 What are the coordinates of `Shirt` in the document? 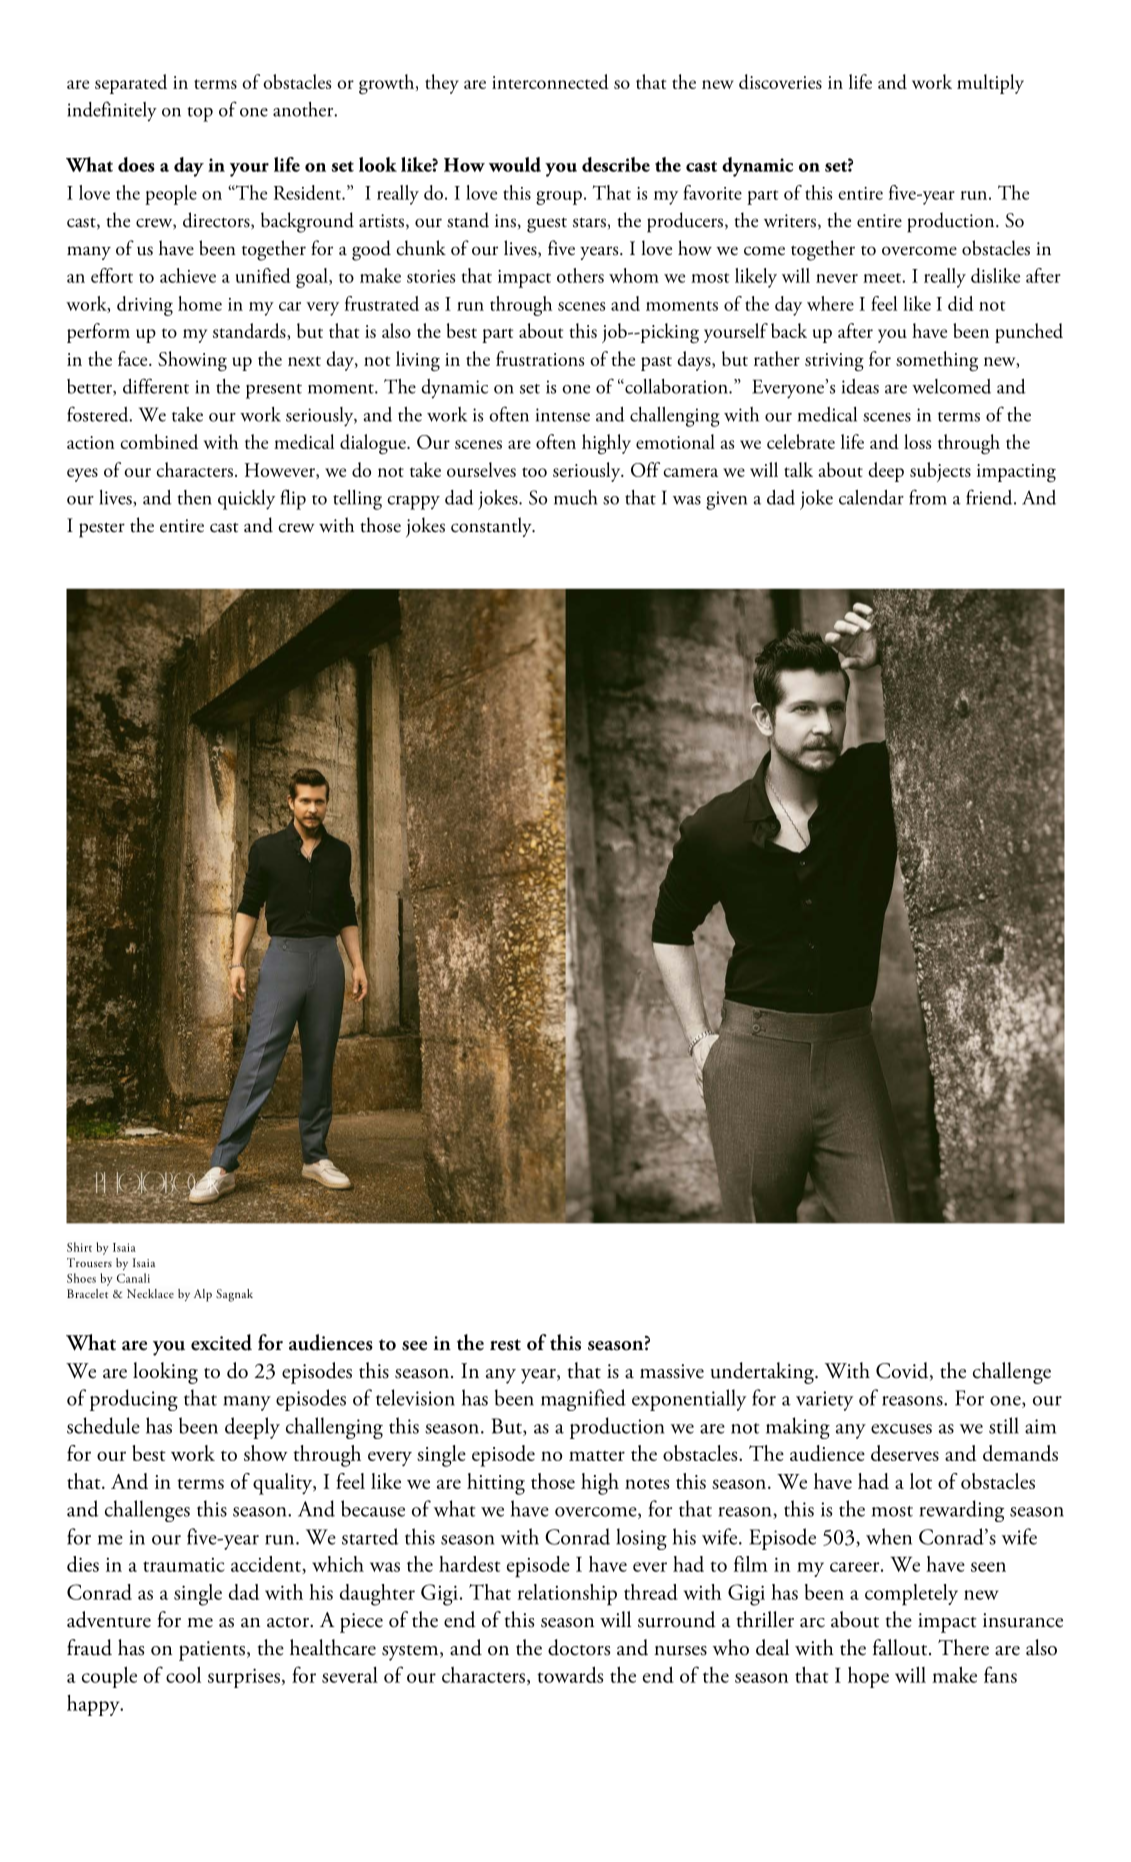 It's located at (79, 1247).
